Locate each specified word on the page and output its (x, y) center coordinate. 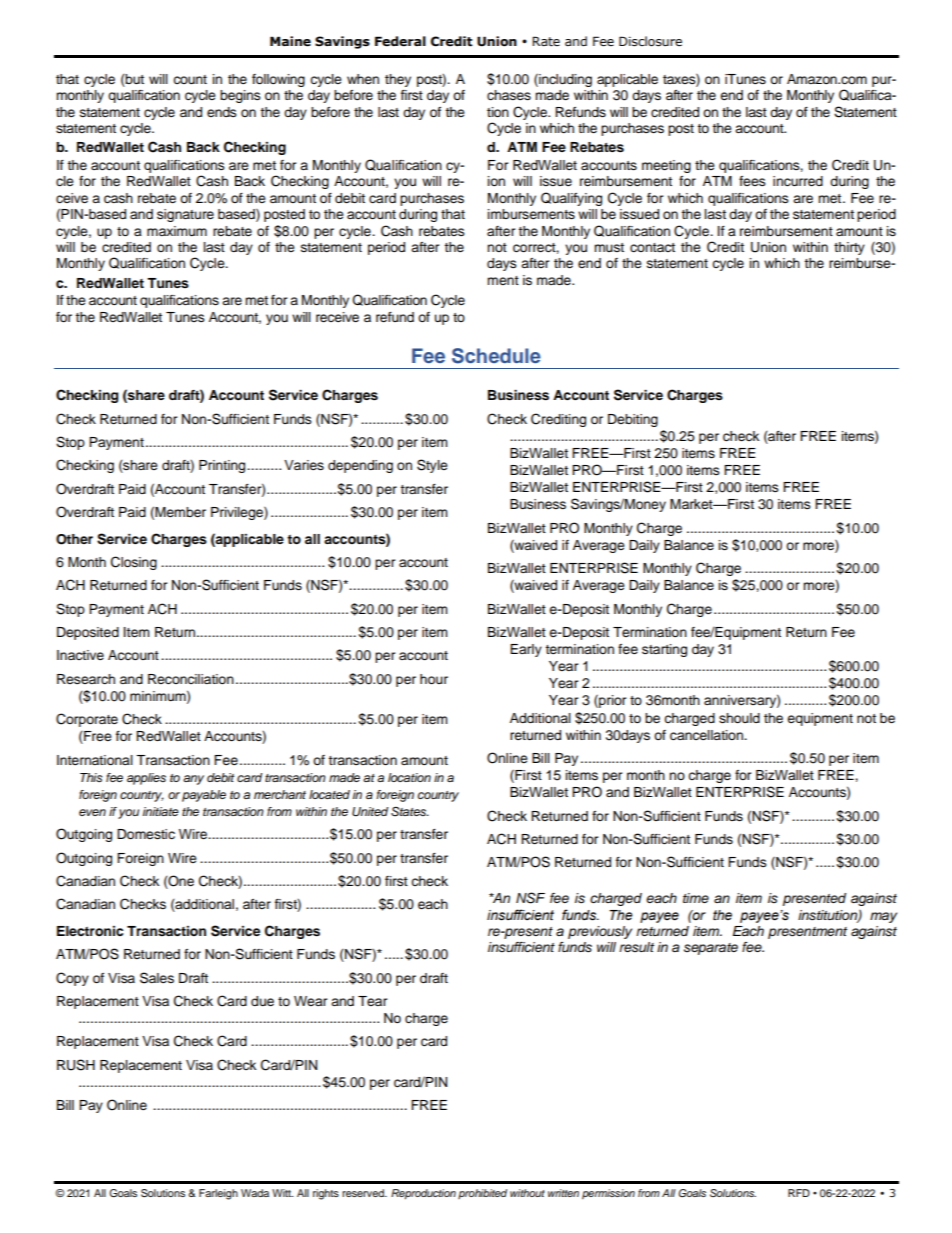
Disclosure (650, 41)
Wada (255, 1193)
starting (664, 650)
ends (222, 112)
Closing (134, 563)
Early (526, 650)
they (398, 80)
